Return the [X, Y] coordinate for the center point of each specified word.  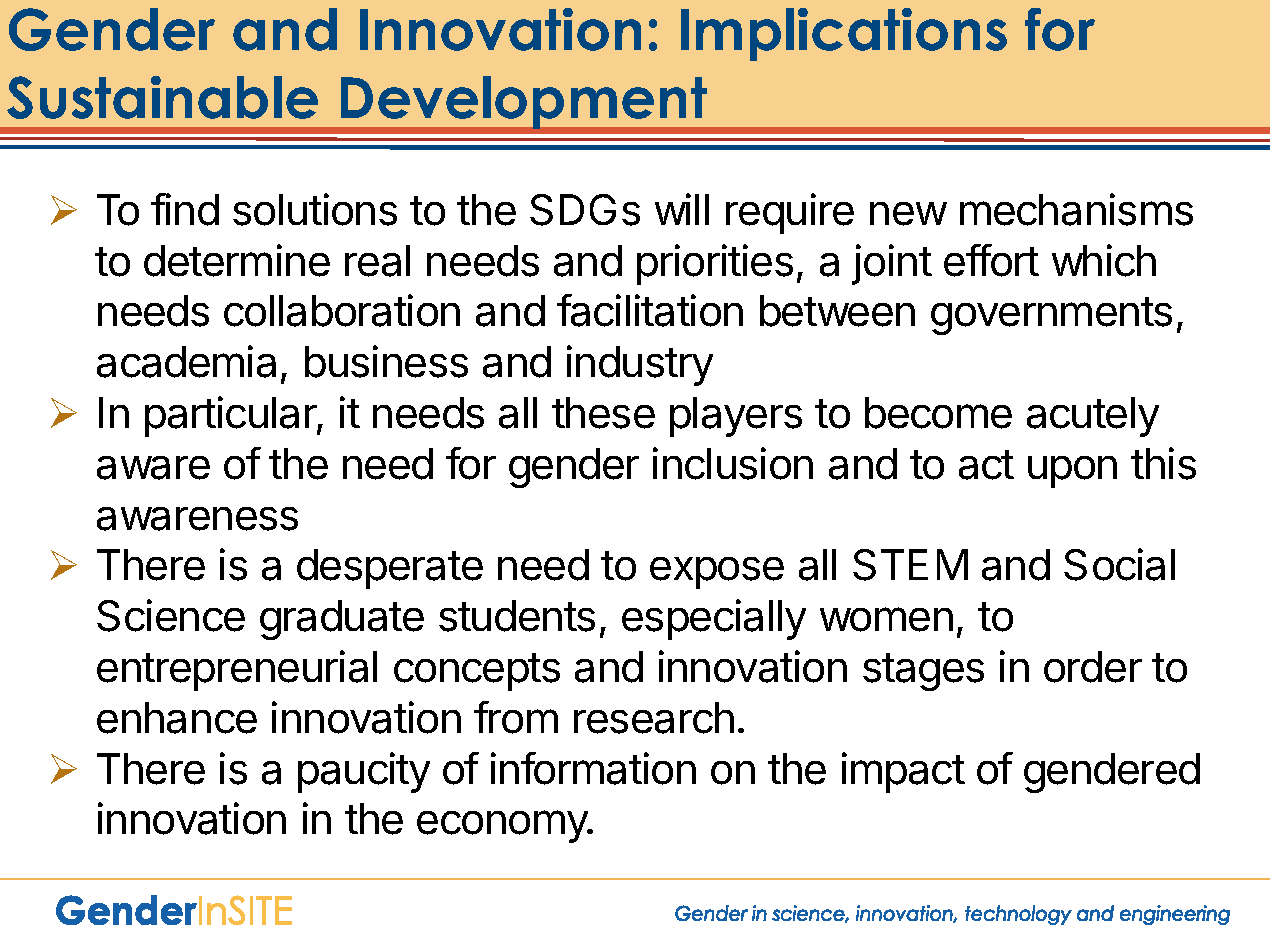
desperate [390, 569]
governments [1051, 316]
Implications [844, 34]
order [1093, 667]
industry [640, 365]
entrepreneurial [237, 670]
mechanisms [1076, 209]
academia [186, 361]
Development [524, 102]
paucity [364, 772]
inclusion [733, 463]
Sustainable [162, 97]
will [682, 209]
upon [1072, 472]
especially [714, 619]
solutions [315, 209]
